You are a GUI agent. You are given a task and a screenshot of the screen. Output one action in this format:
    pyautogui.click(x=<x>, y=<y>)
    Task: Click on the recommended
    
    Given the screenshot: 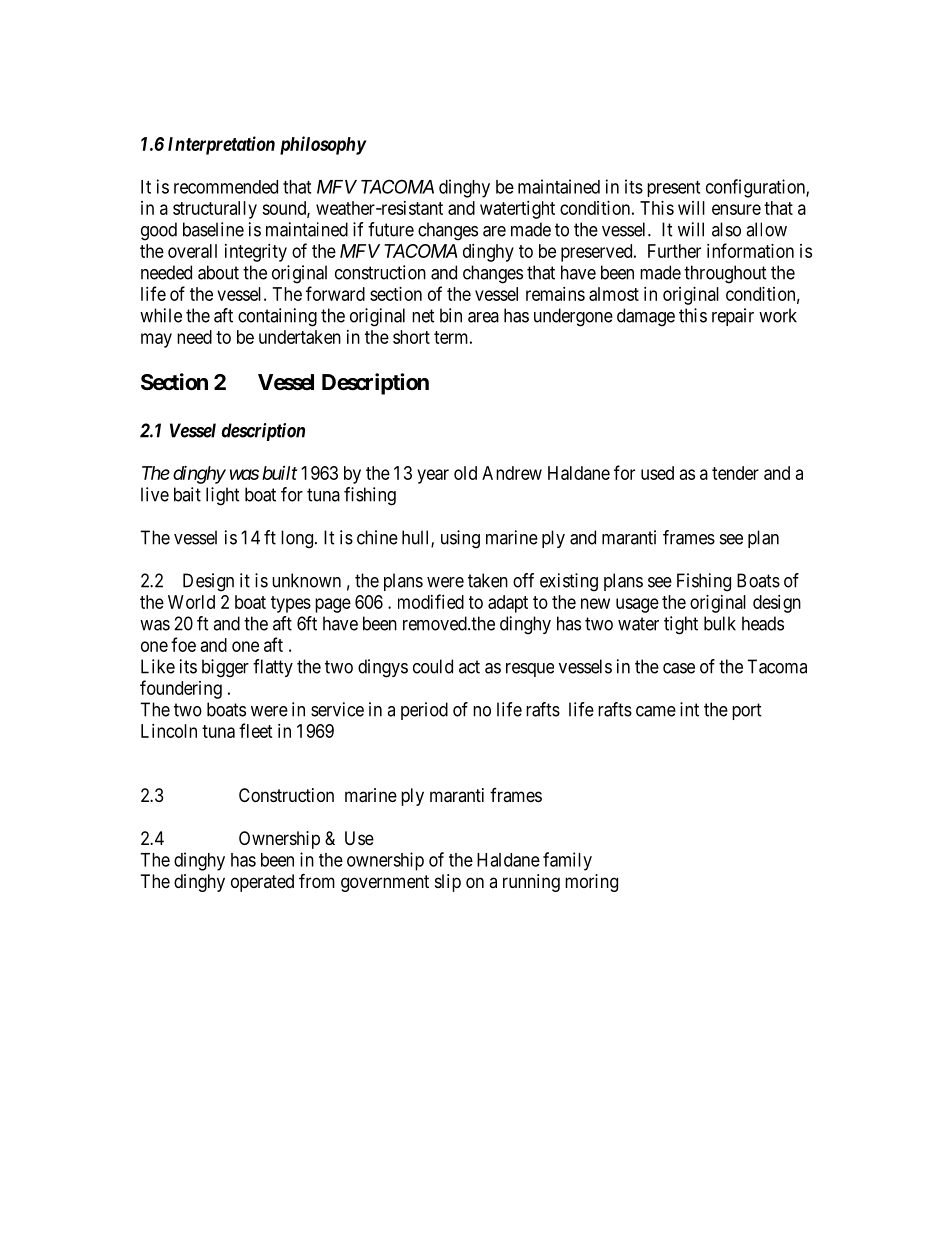 What is the action you would take?
    pyautogui.click(x=226, y=187)
